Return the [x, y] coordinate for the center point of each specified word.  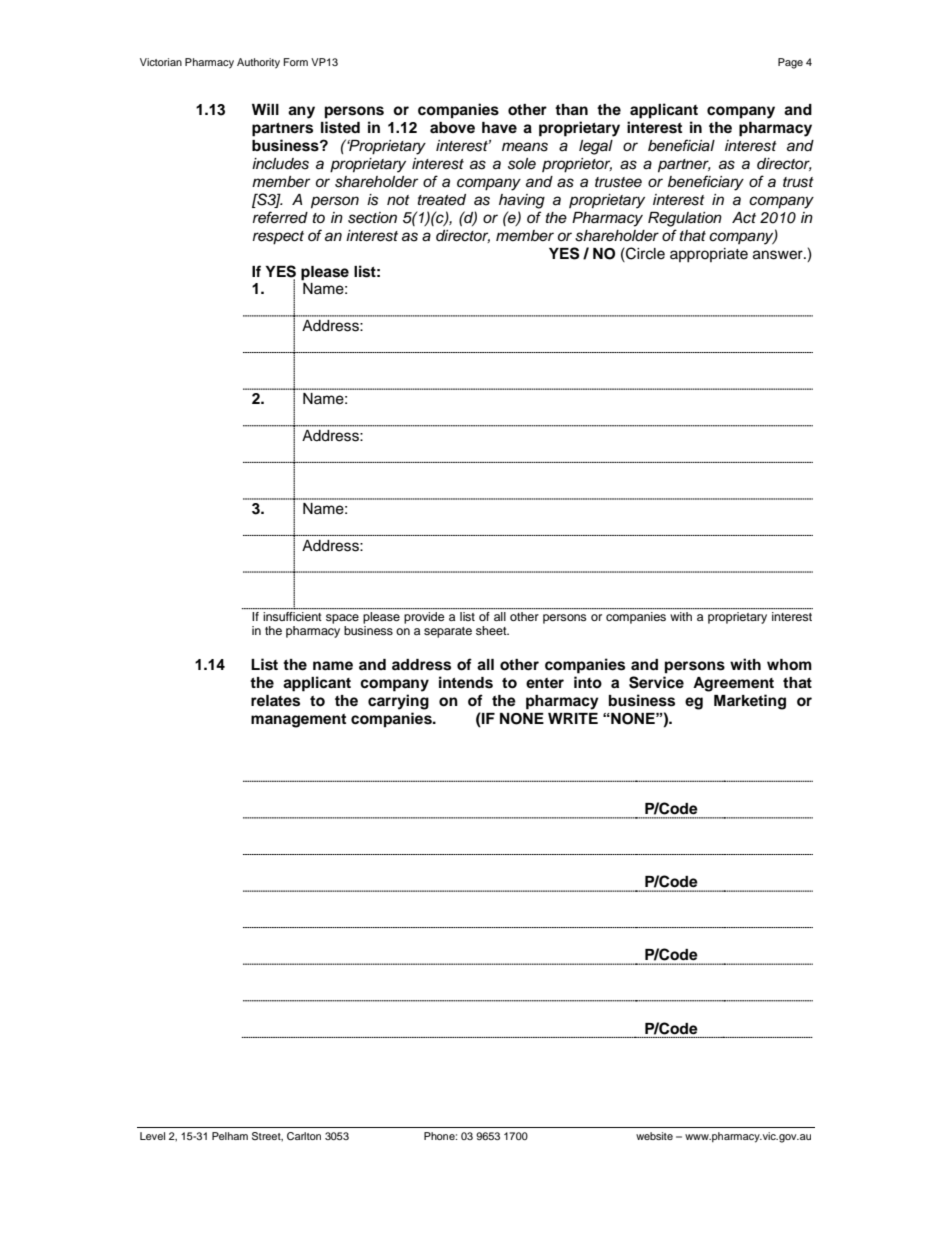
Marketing [750, 702]
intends [466, 682]
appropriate [709, 255]
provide [424, 618]
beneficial [681, 145]
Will [265, 109]
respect [278, 238]
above [452, 127]
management [298, 721]
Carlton [304, 1136]
